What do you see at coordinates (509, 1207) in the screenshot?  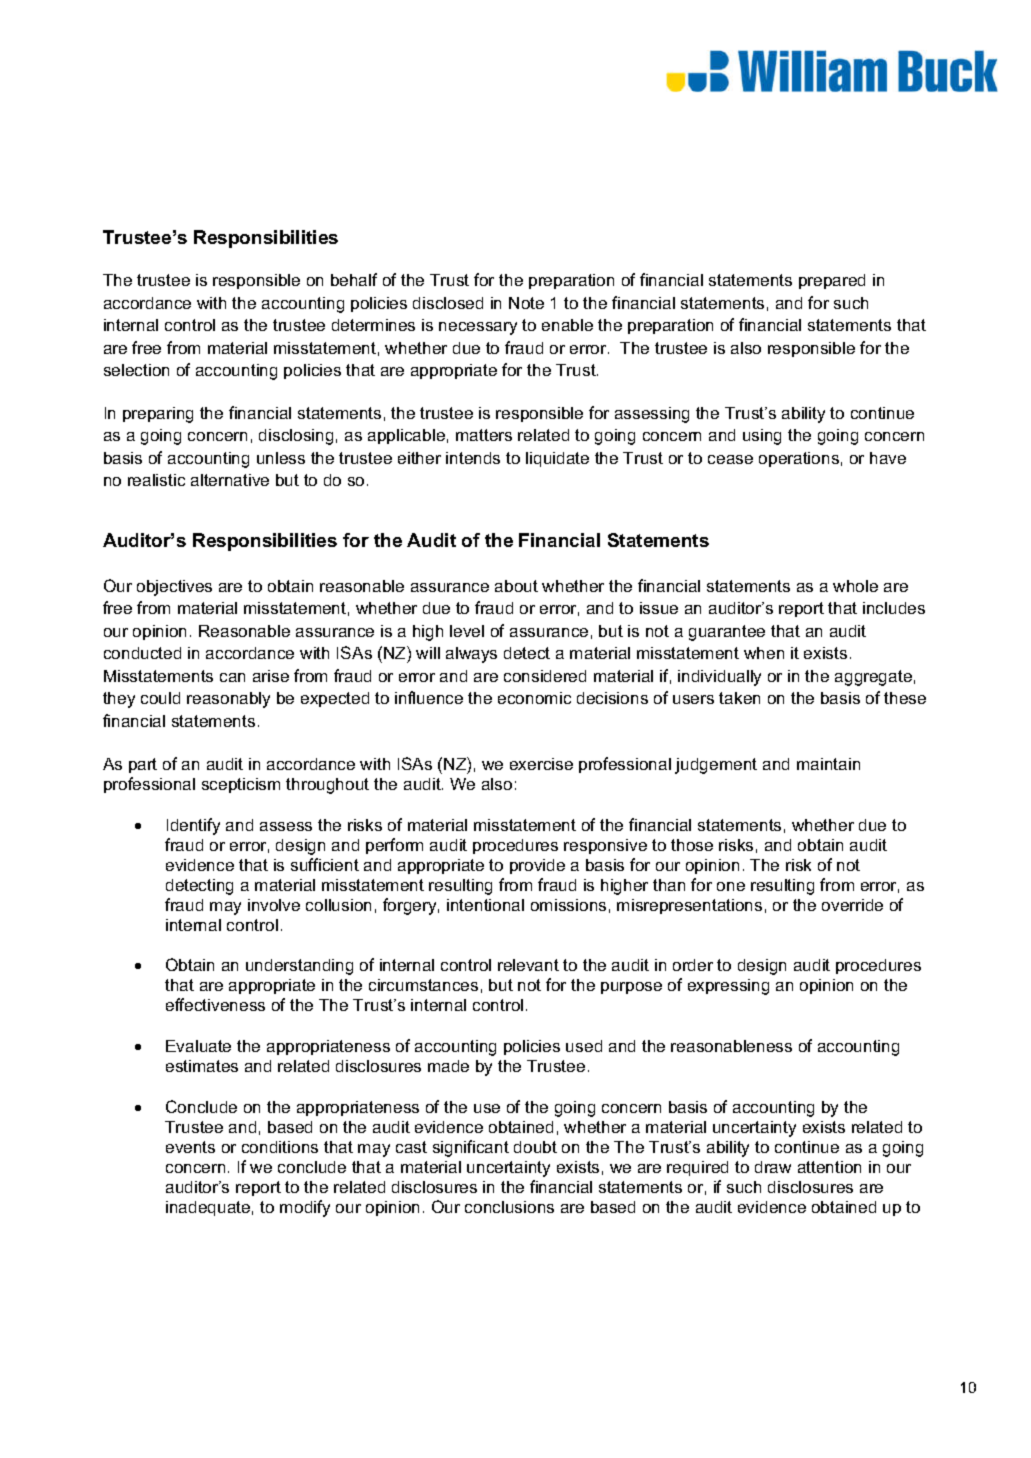 I see `conclusions` at bounding box center [509, 1207].
